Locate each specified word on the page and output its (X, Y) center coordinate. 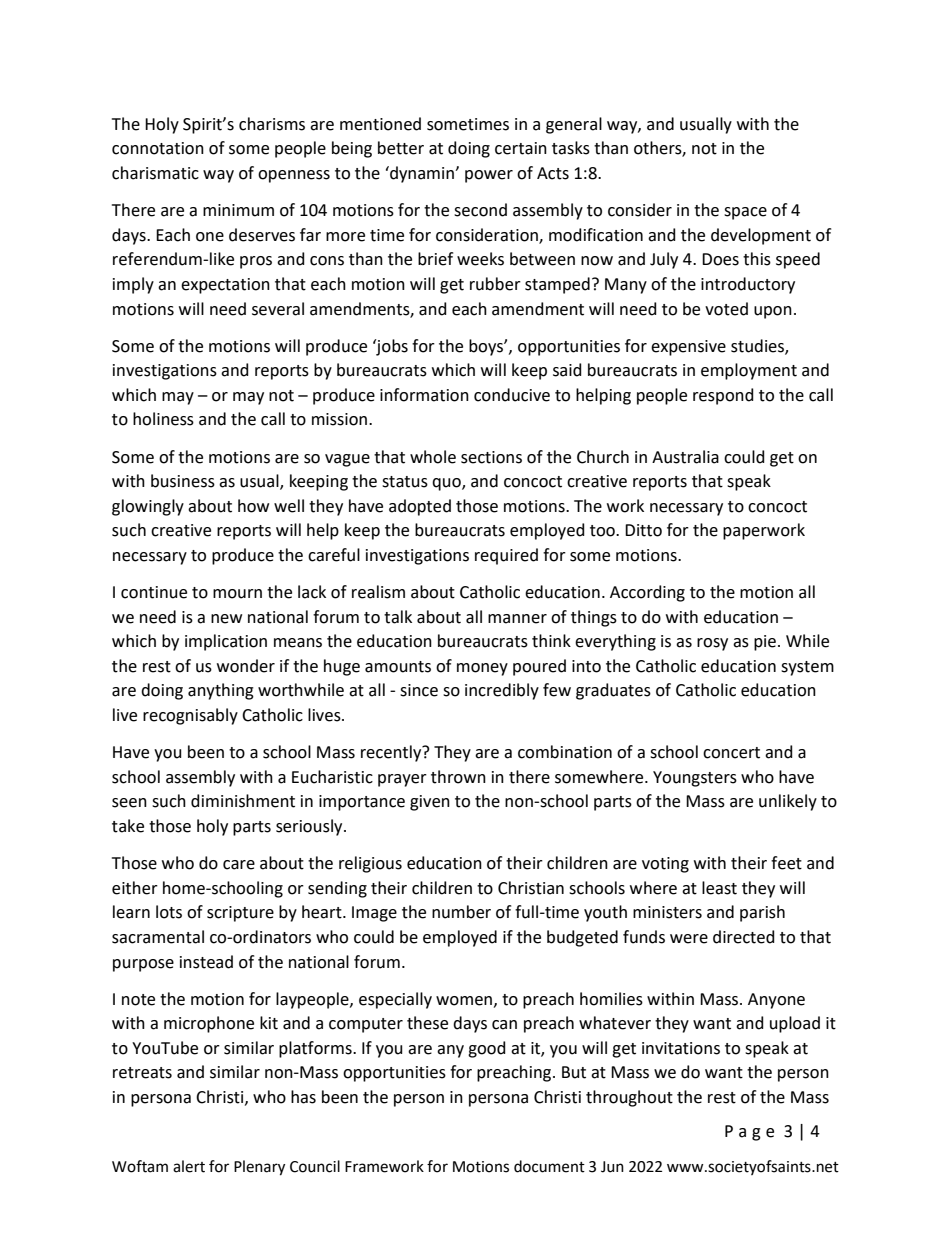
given (430, 803)
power (489, 176)
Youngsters (695, 779)
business (183, 481)
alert (189, 1166)
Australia (685, 457)
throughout (629, 1098)
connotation (158, 148)
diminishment (243, 801)
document (549, 1166)
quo (447, 484)
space (745, 213)
